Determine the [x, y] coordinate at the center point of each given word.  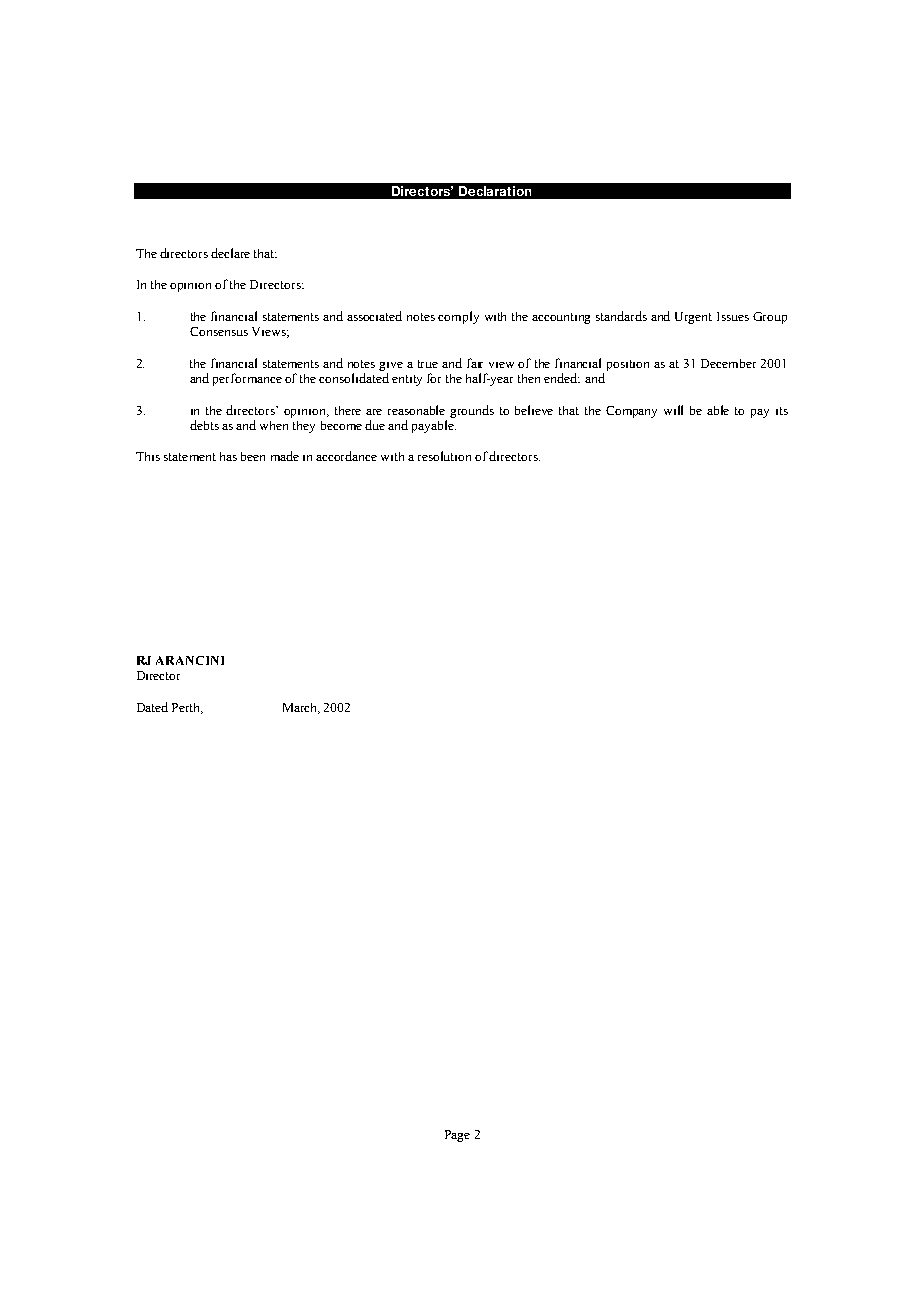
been [253, 456]
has [228, 456]
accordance [346, 456]
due [375, 425]
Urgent [693, 318]
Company [631, 412]
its [782, 411]
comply [458, 317]
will [673, 410]
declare [230, 253]
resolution [444, 456]
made [285, 456]
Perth [187, 708]
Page [457, 1136]
